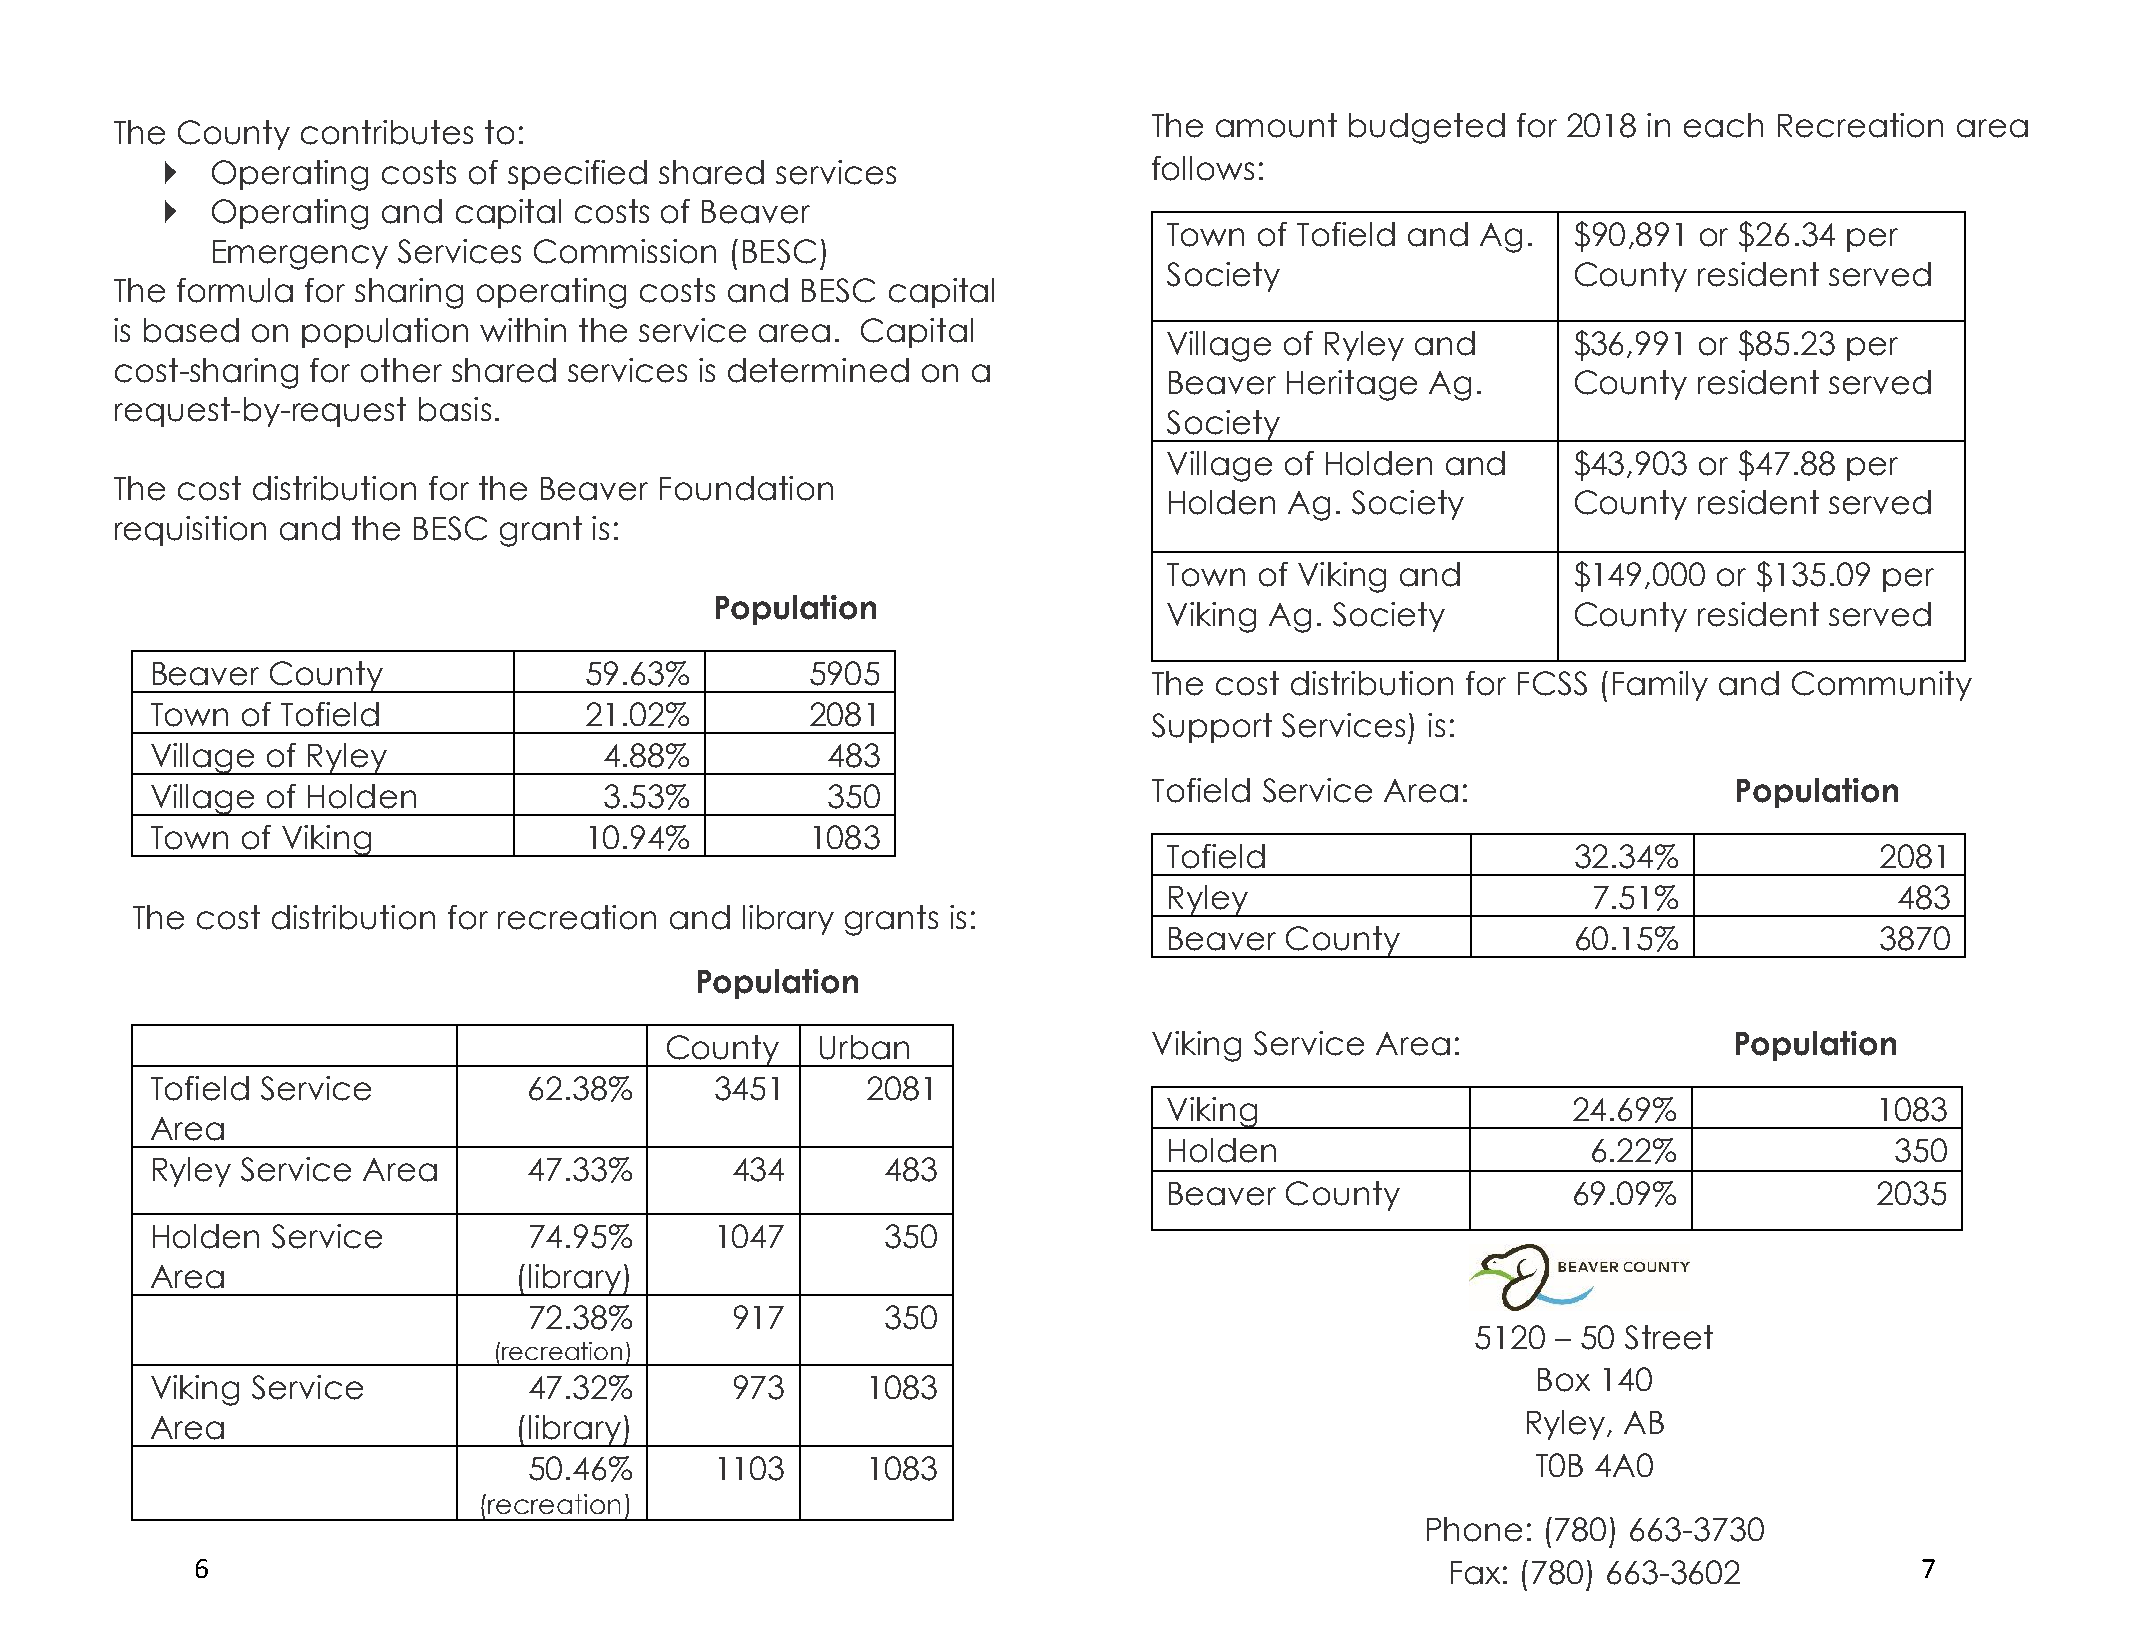 The width and height of the screenshot is (2131, 1647). I want to click on Support, so click(1212, 728).
